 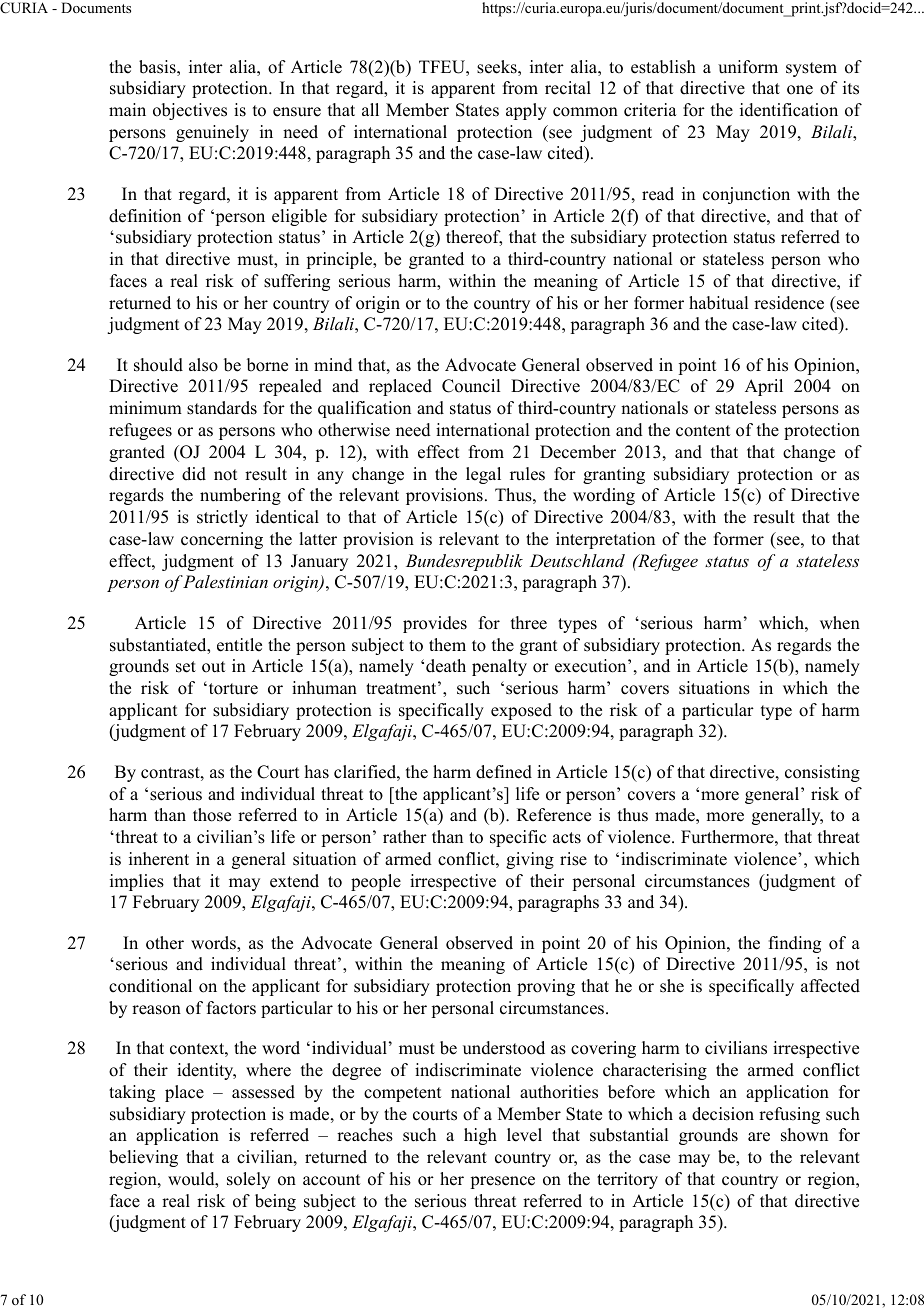 I want to click on April, so click(x=764, y=387).
